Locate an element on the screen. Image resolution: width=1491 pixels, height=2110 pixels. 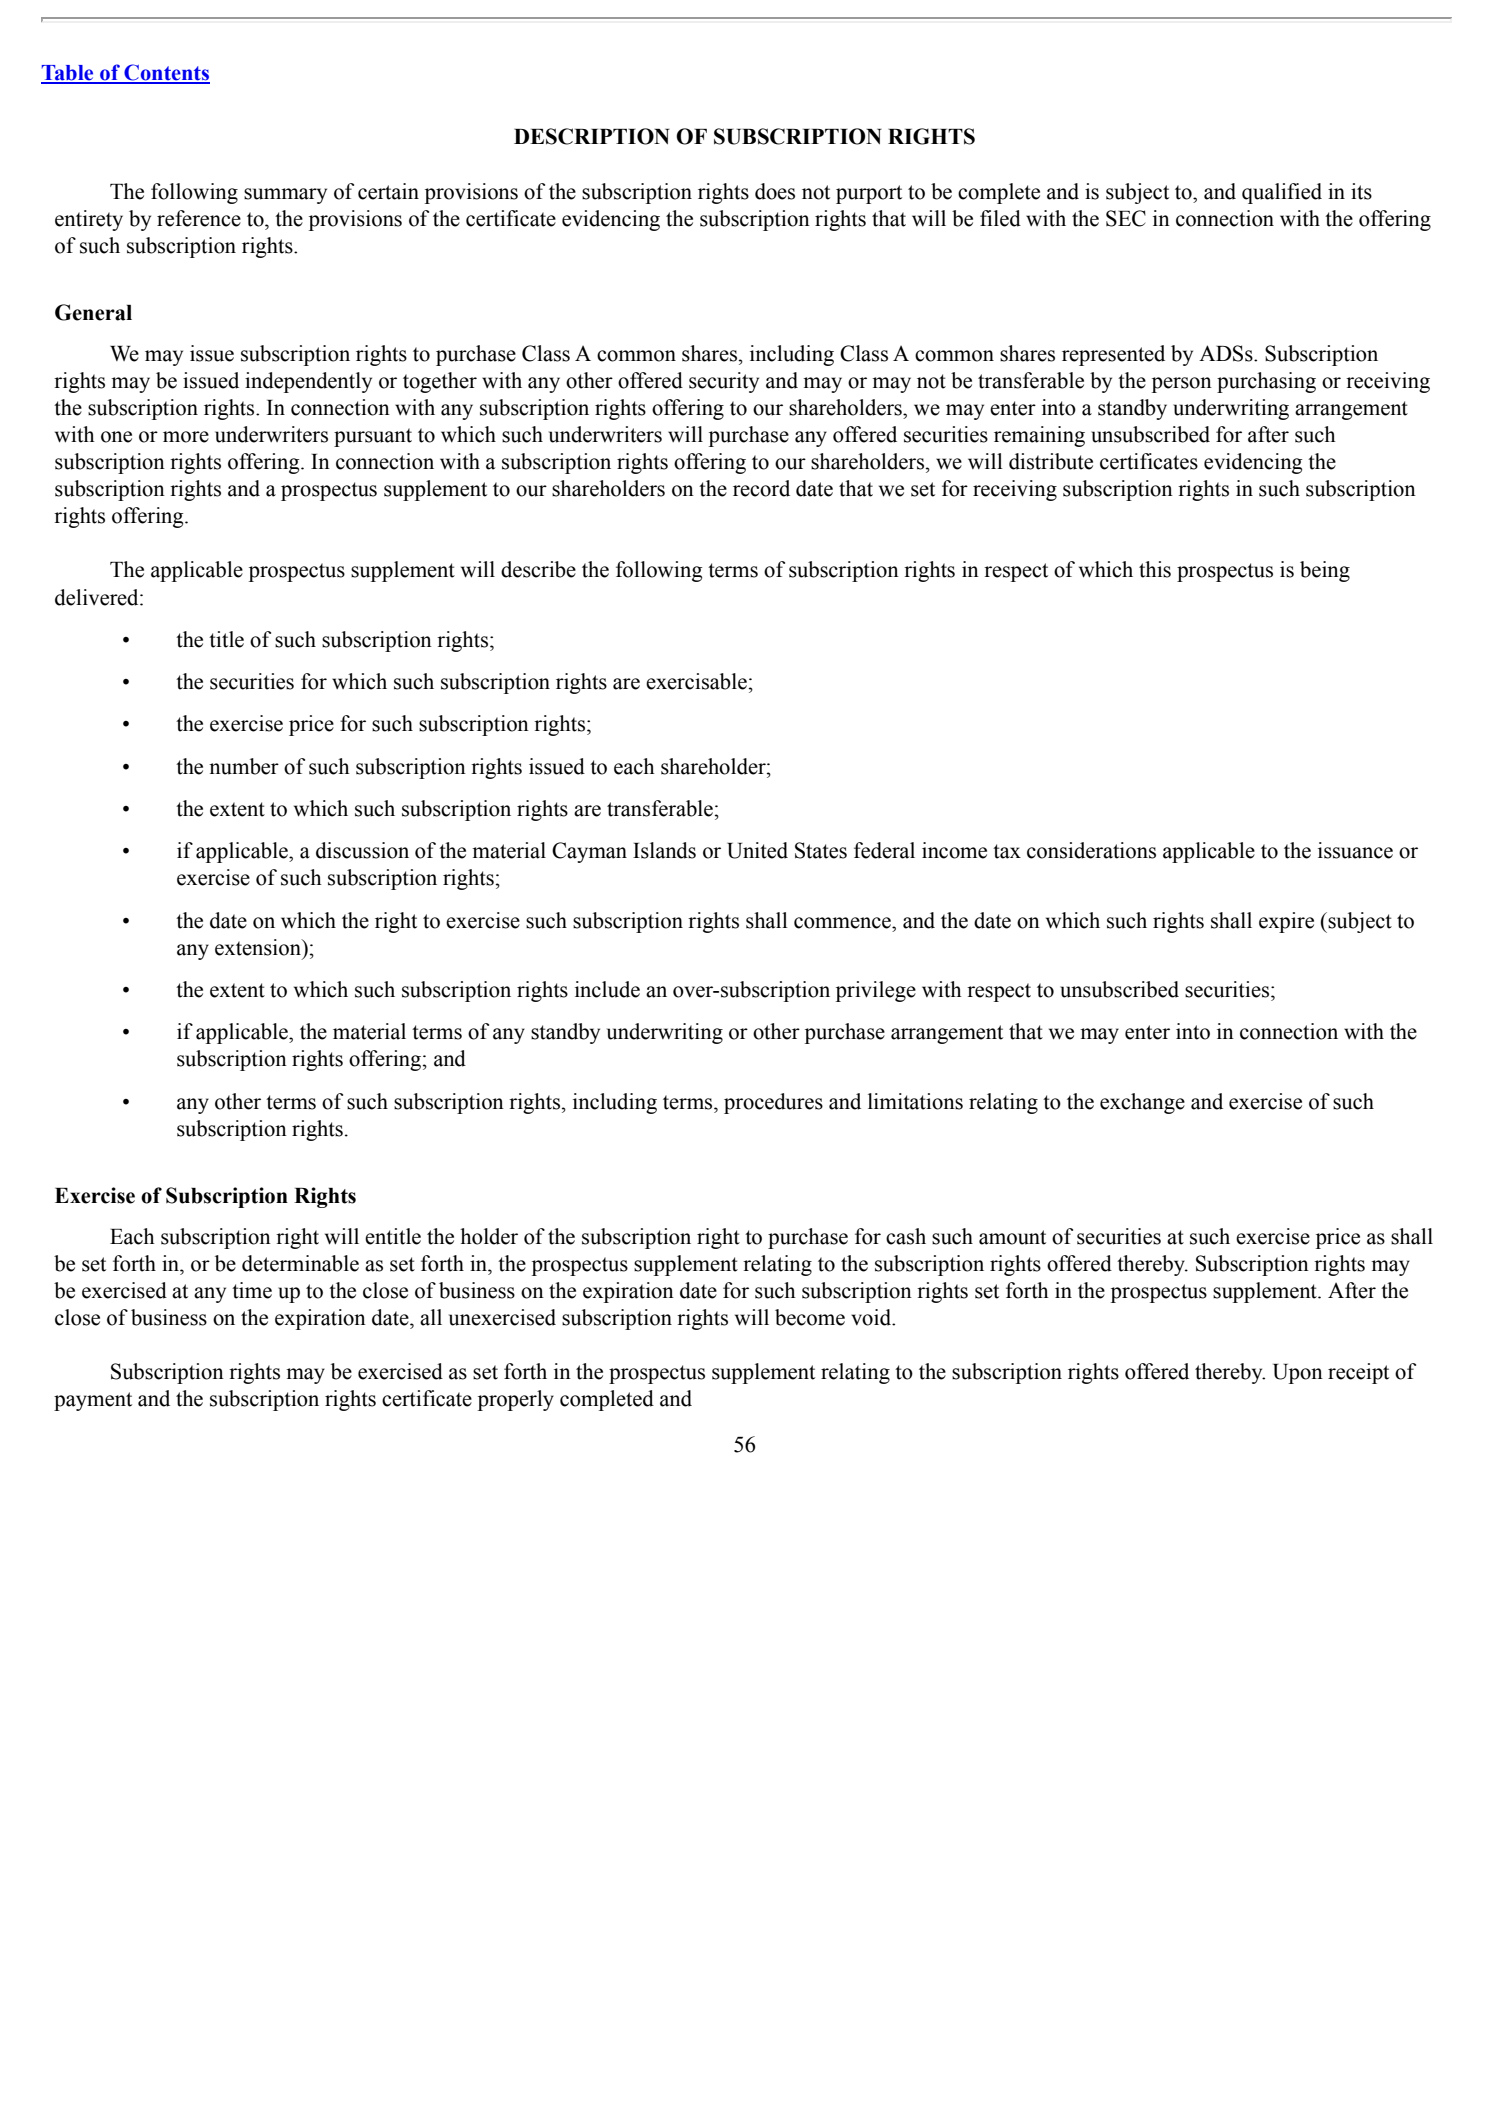
United is located at coordinates (757, 850).
